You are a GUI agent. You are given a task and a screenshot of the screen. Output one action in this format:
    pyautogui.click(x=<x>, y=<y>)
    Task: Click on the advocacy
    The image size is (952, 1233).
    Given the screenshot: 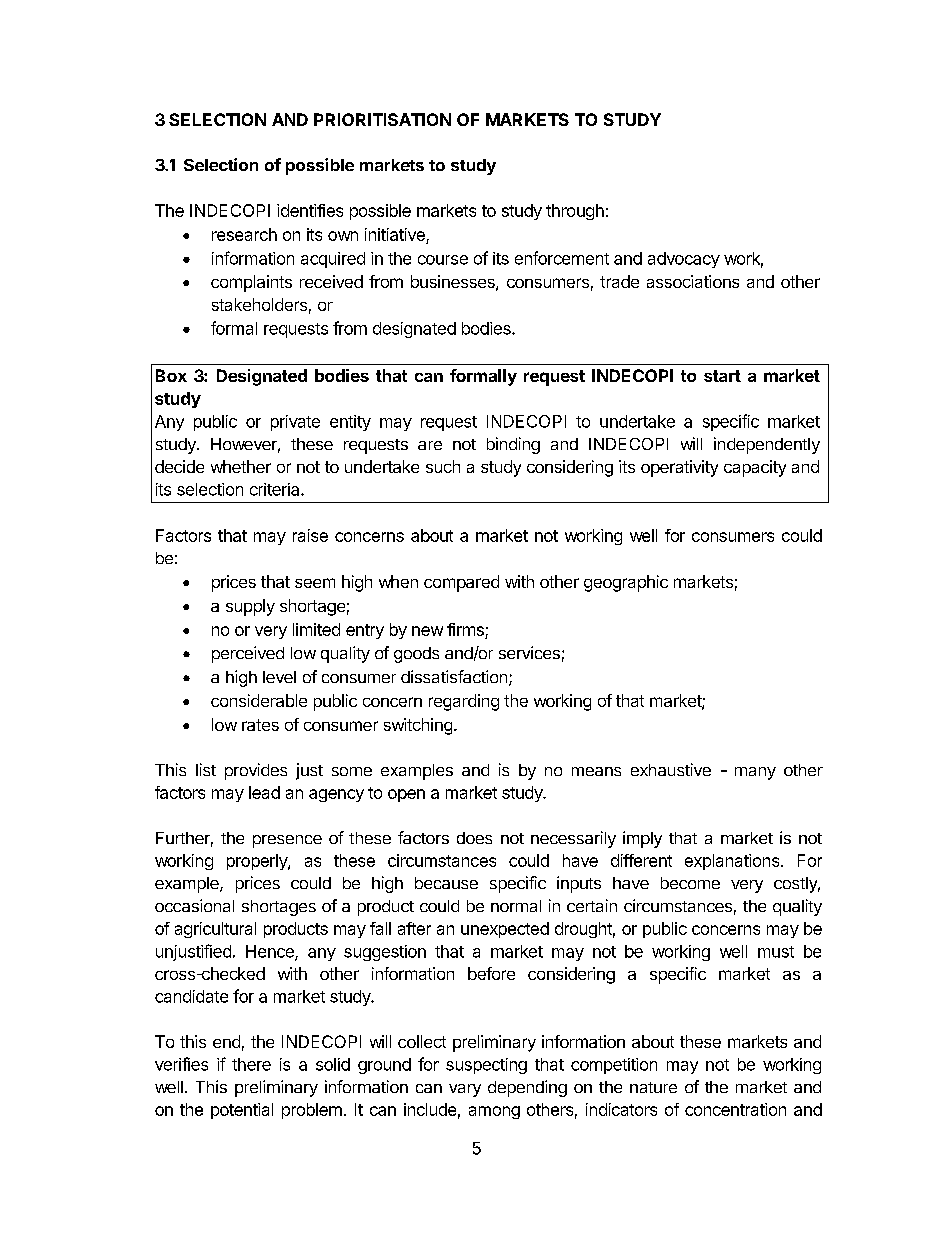 What is the action you would take?
    pyautogui.click(x=684, y=260)
